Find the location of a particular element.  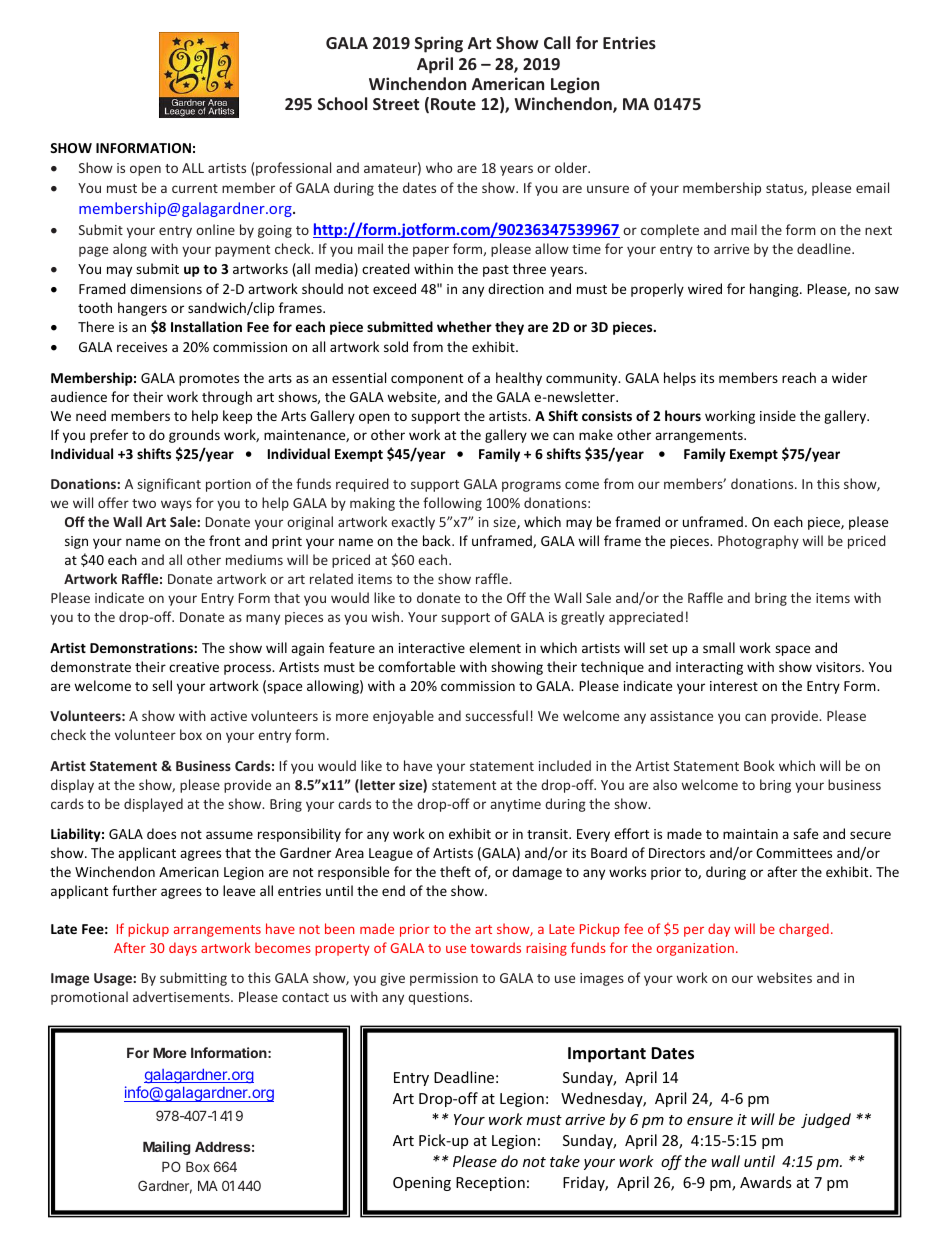

creative is located at coordinates (194, 667).
